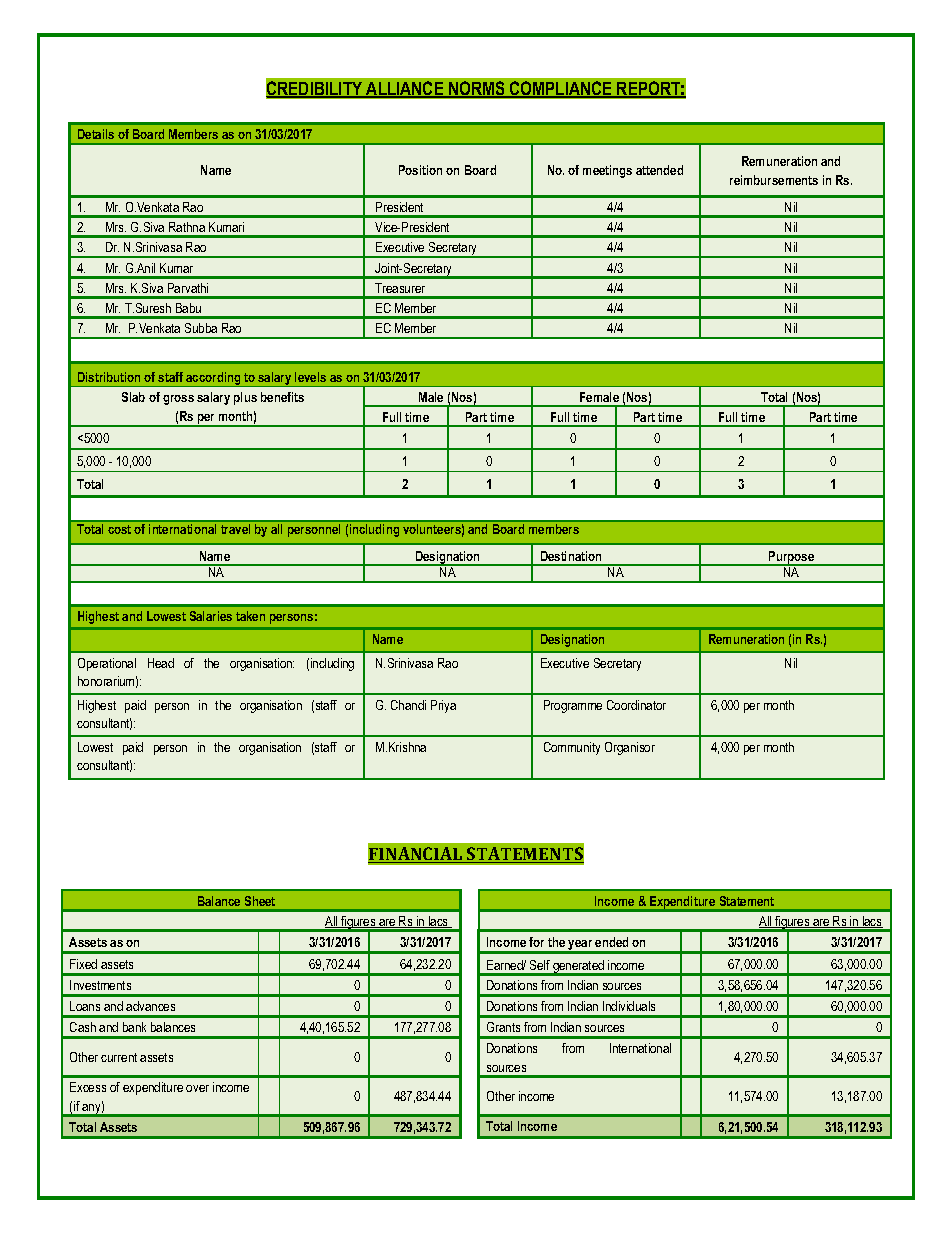 The height and width of the page is (1233, 952). What do you see at coordinates (96, 134) in the page?
I see `Details` at bounding box center [96, 134].
